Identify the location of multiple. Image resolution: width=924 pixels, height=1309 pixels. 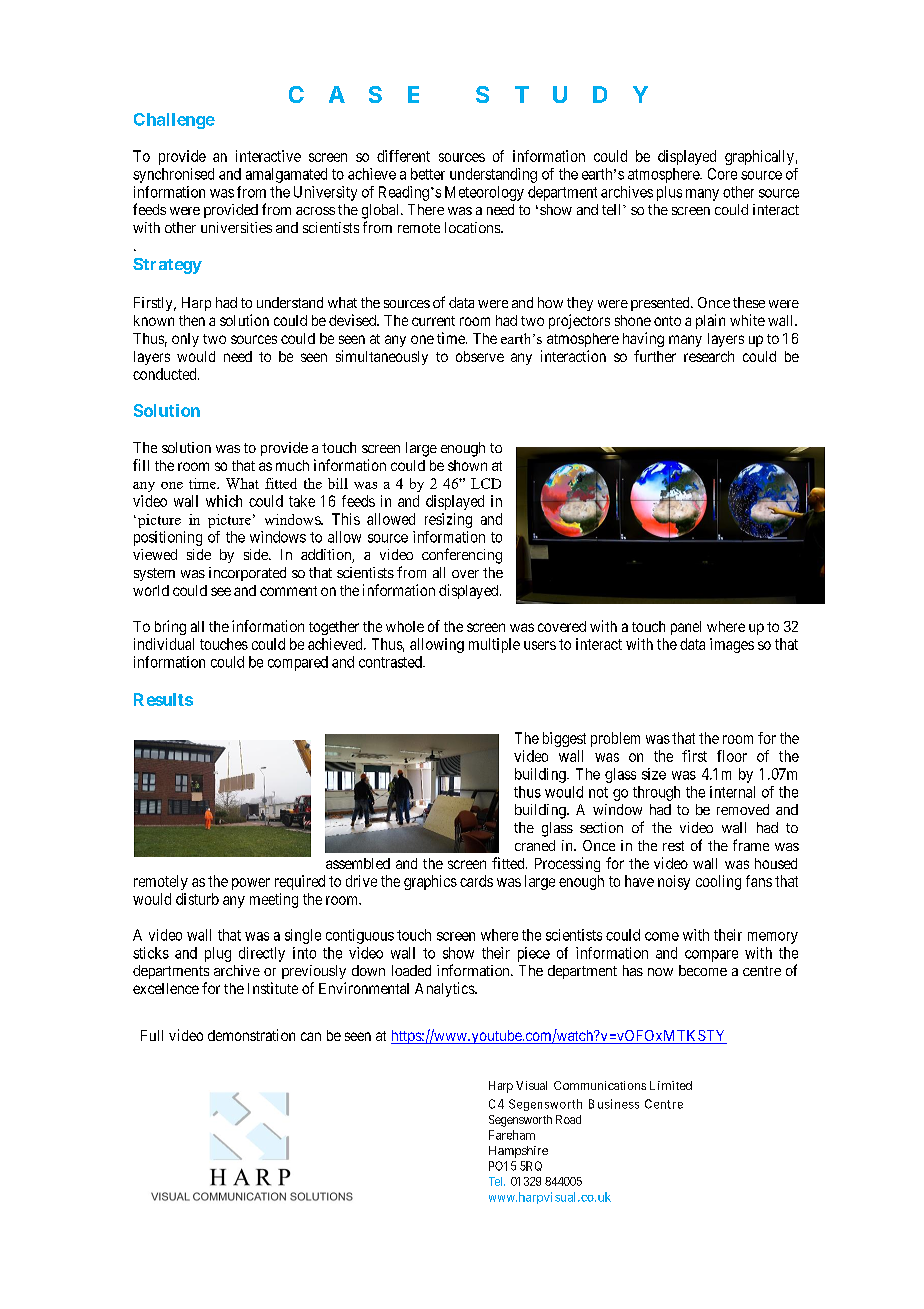
(494, 645).
